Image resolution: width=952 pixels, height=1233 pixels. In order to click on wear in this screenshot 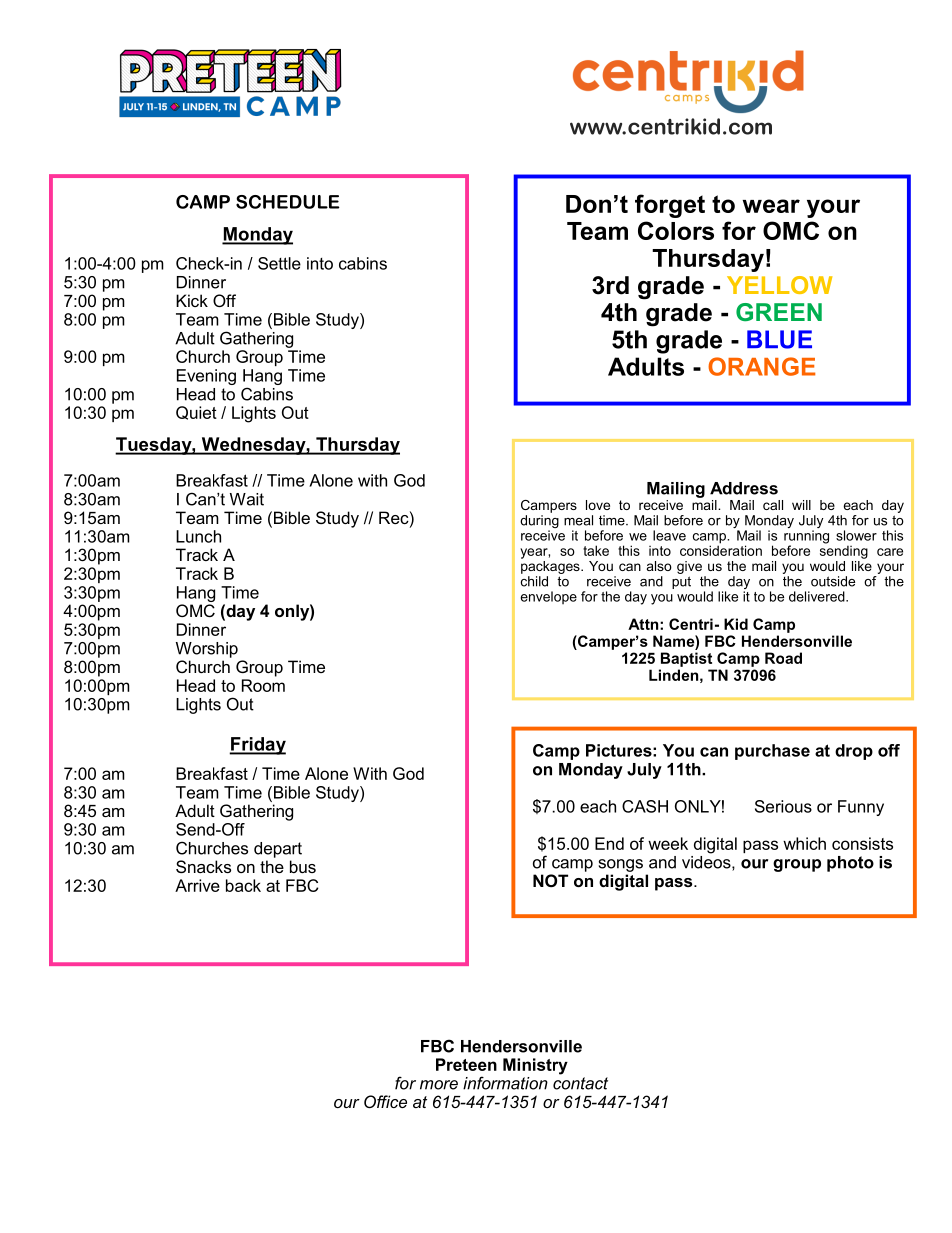, I will do `click(771, 206)`.
